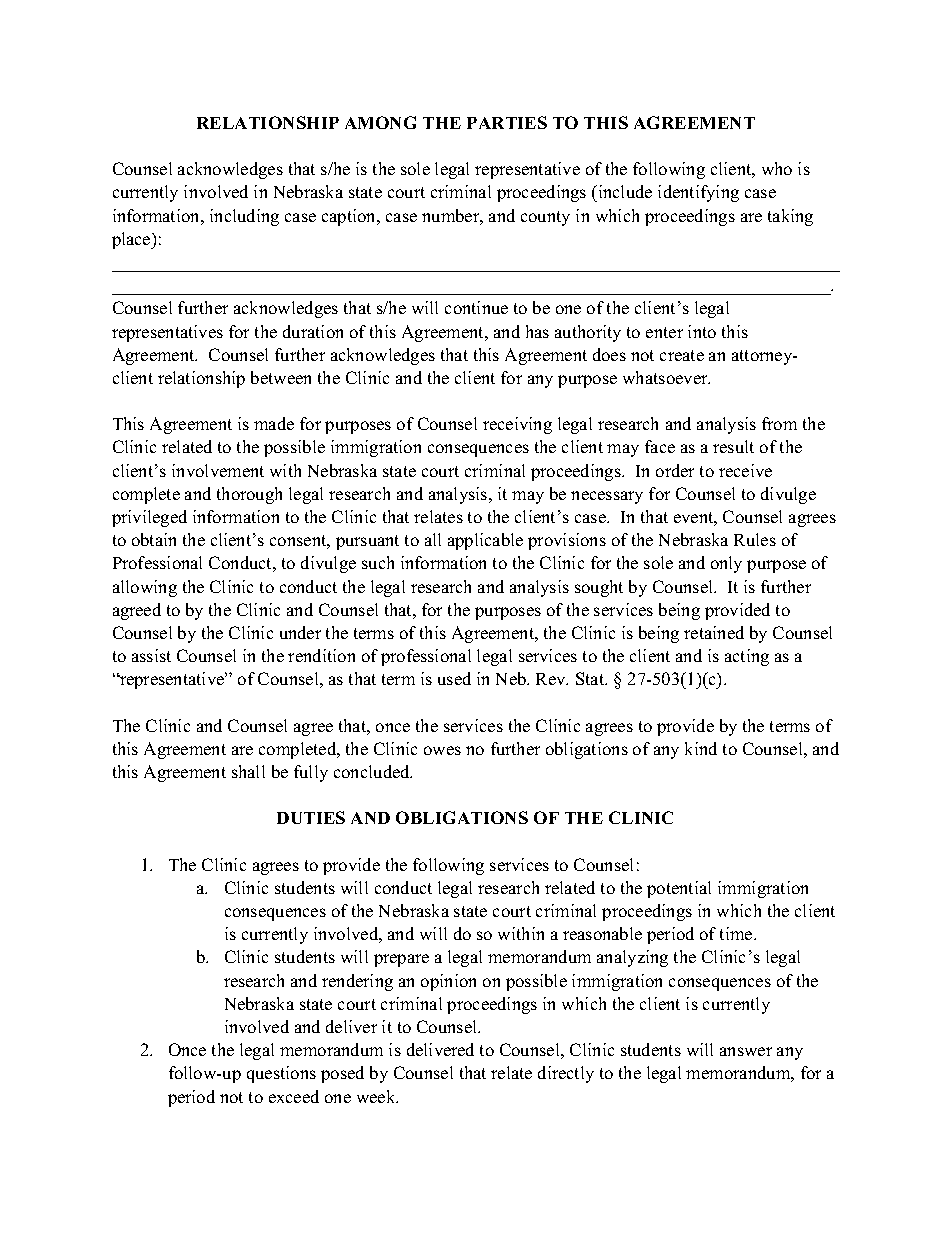 This document has width=952, height=1233. Describe the element at coordinates (281, 1074) in the document. I see `questions` at that location.
